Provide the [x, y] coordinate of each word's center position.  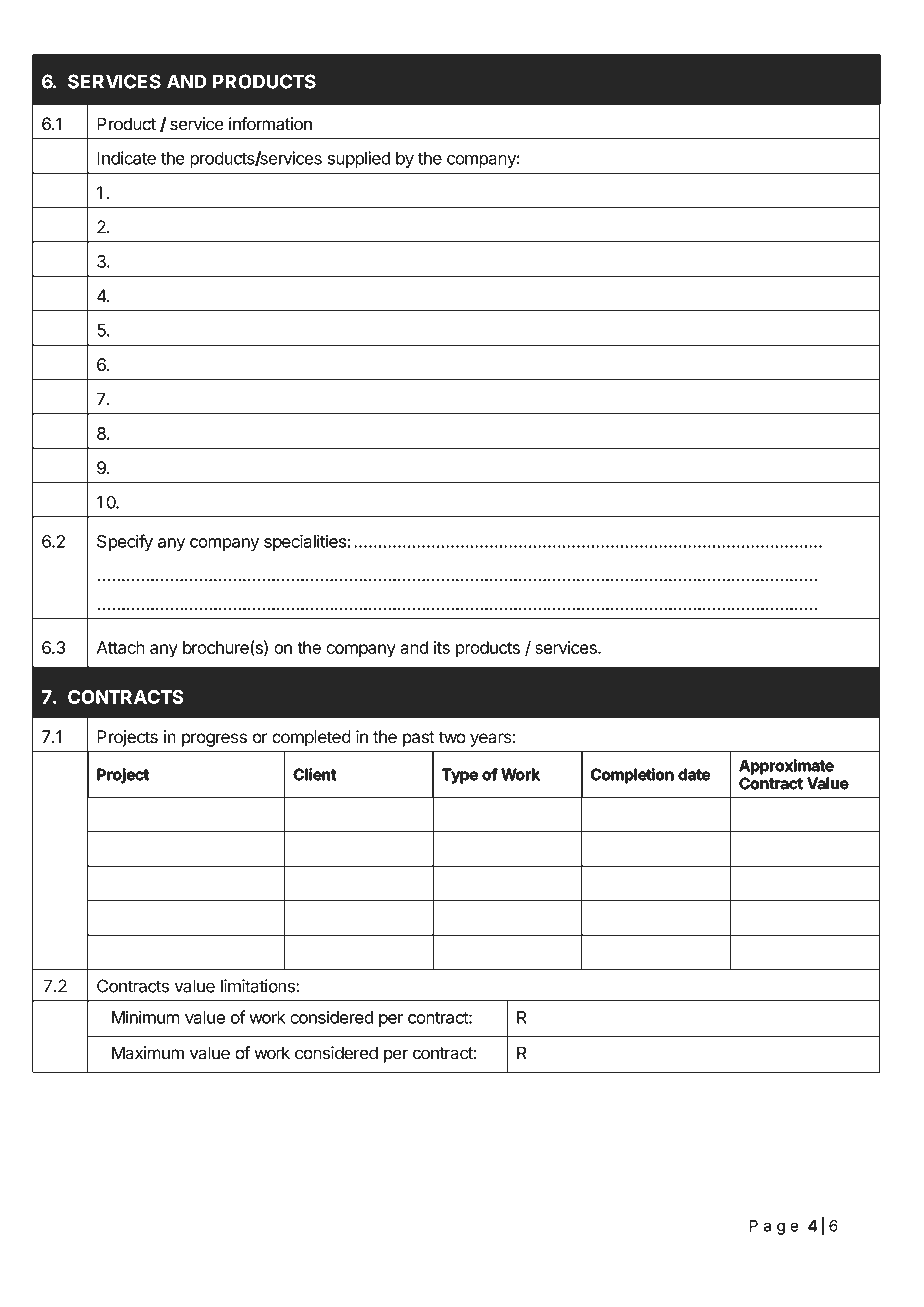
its [442, 647]
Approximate [786, 766]
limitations [259, 986]
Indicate [126, 158]
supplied [359, 159]
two [452, 737]
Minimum [146, 1017]
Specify [125, 542]
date [694, 774]
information [270, 124]
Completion [632, 775]
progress [214, 740]
